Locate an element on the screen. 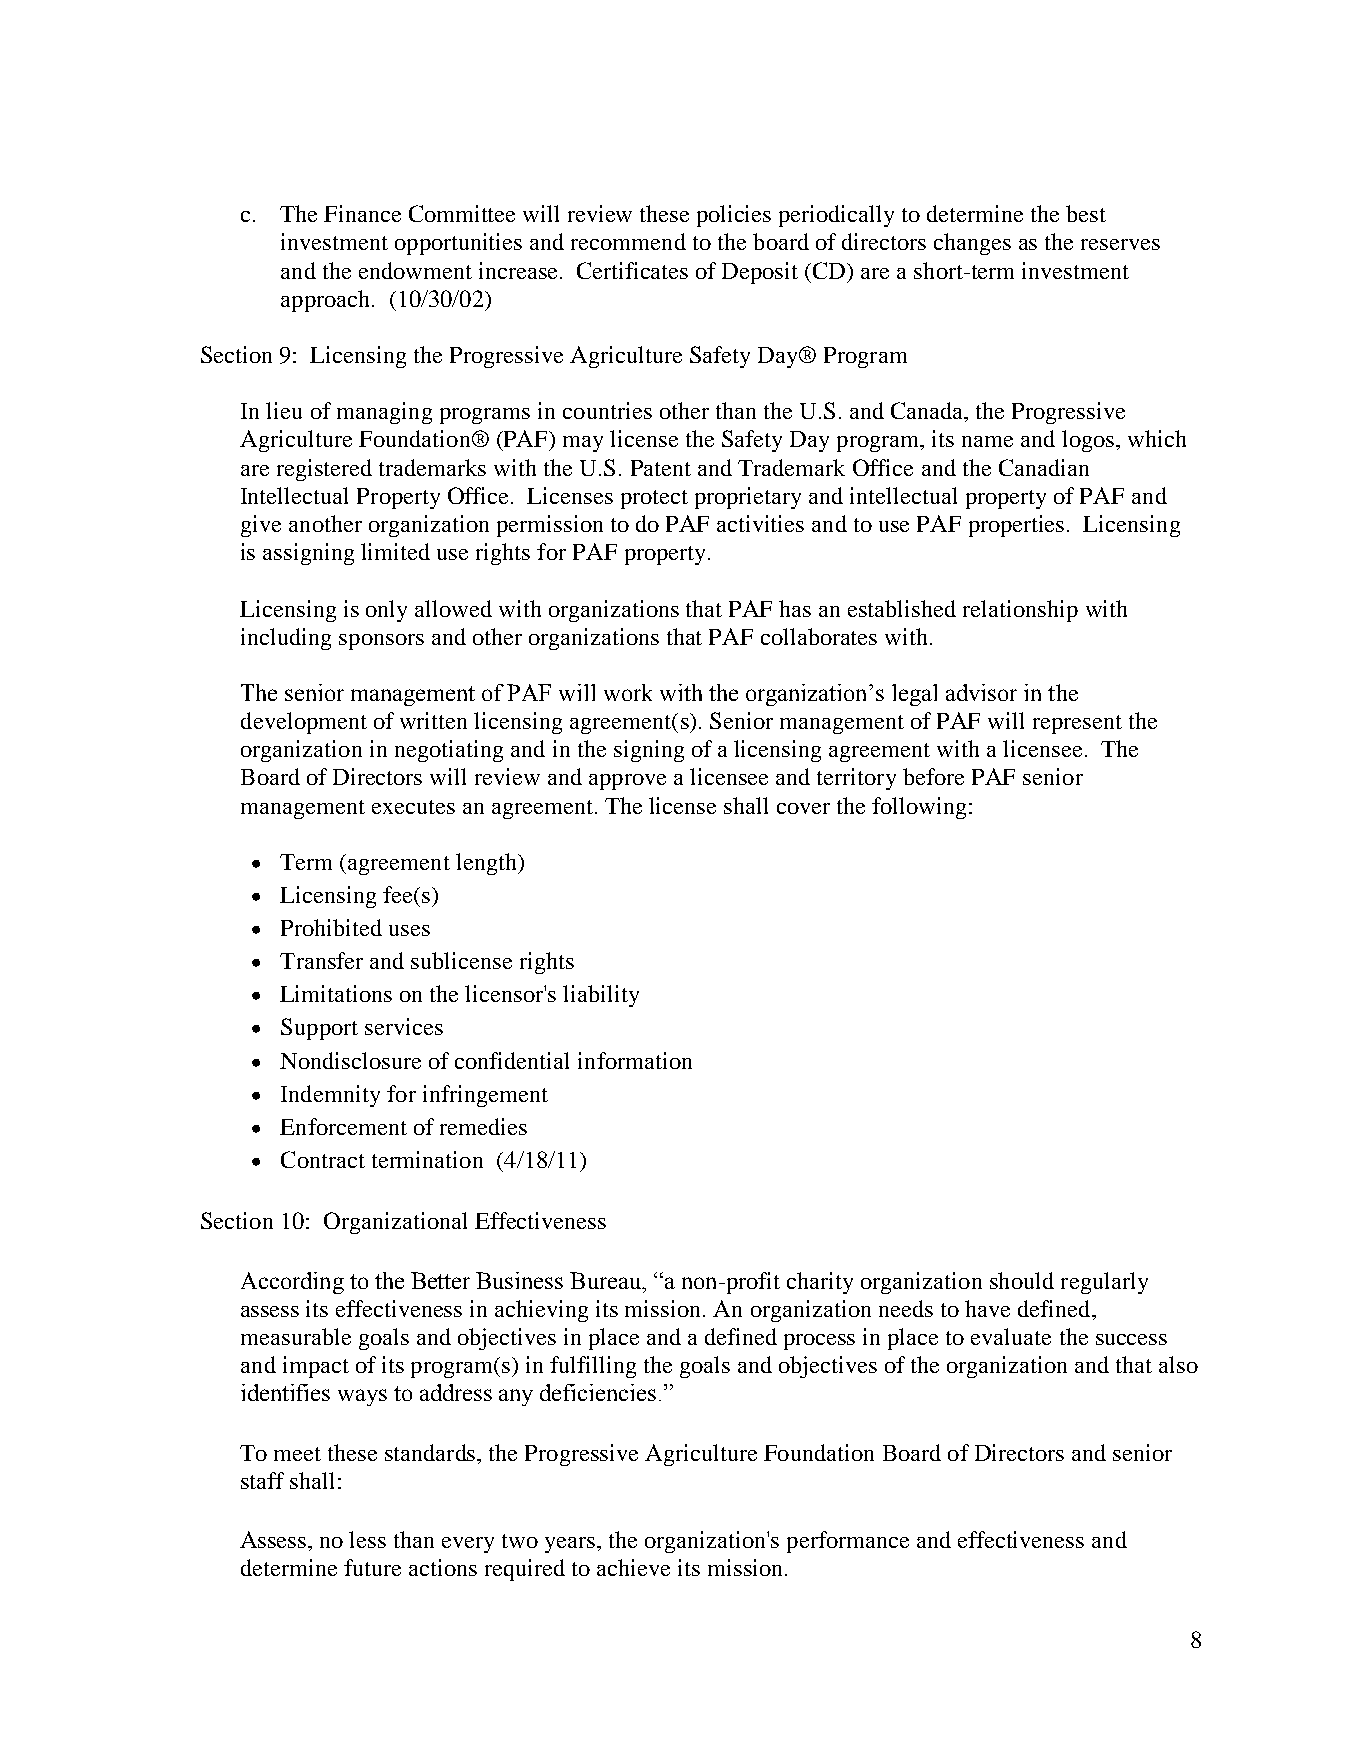  Contract is located at coordinates (323, 1159).
